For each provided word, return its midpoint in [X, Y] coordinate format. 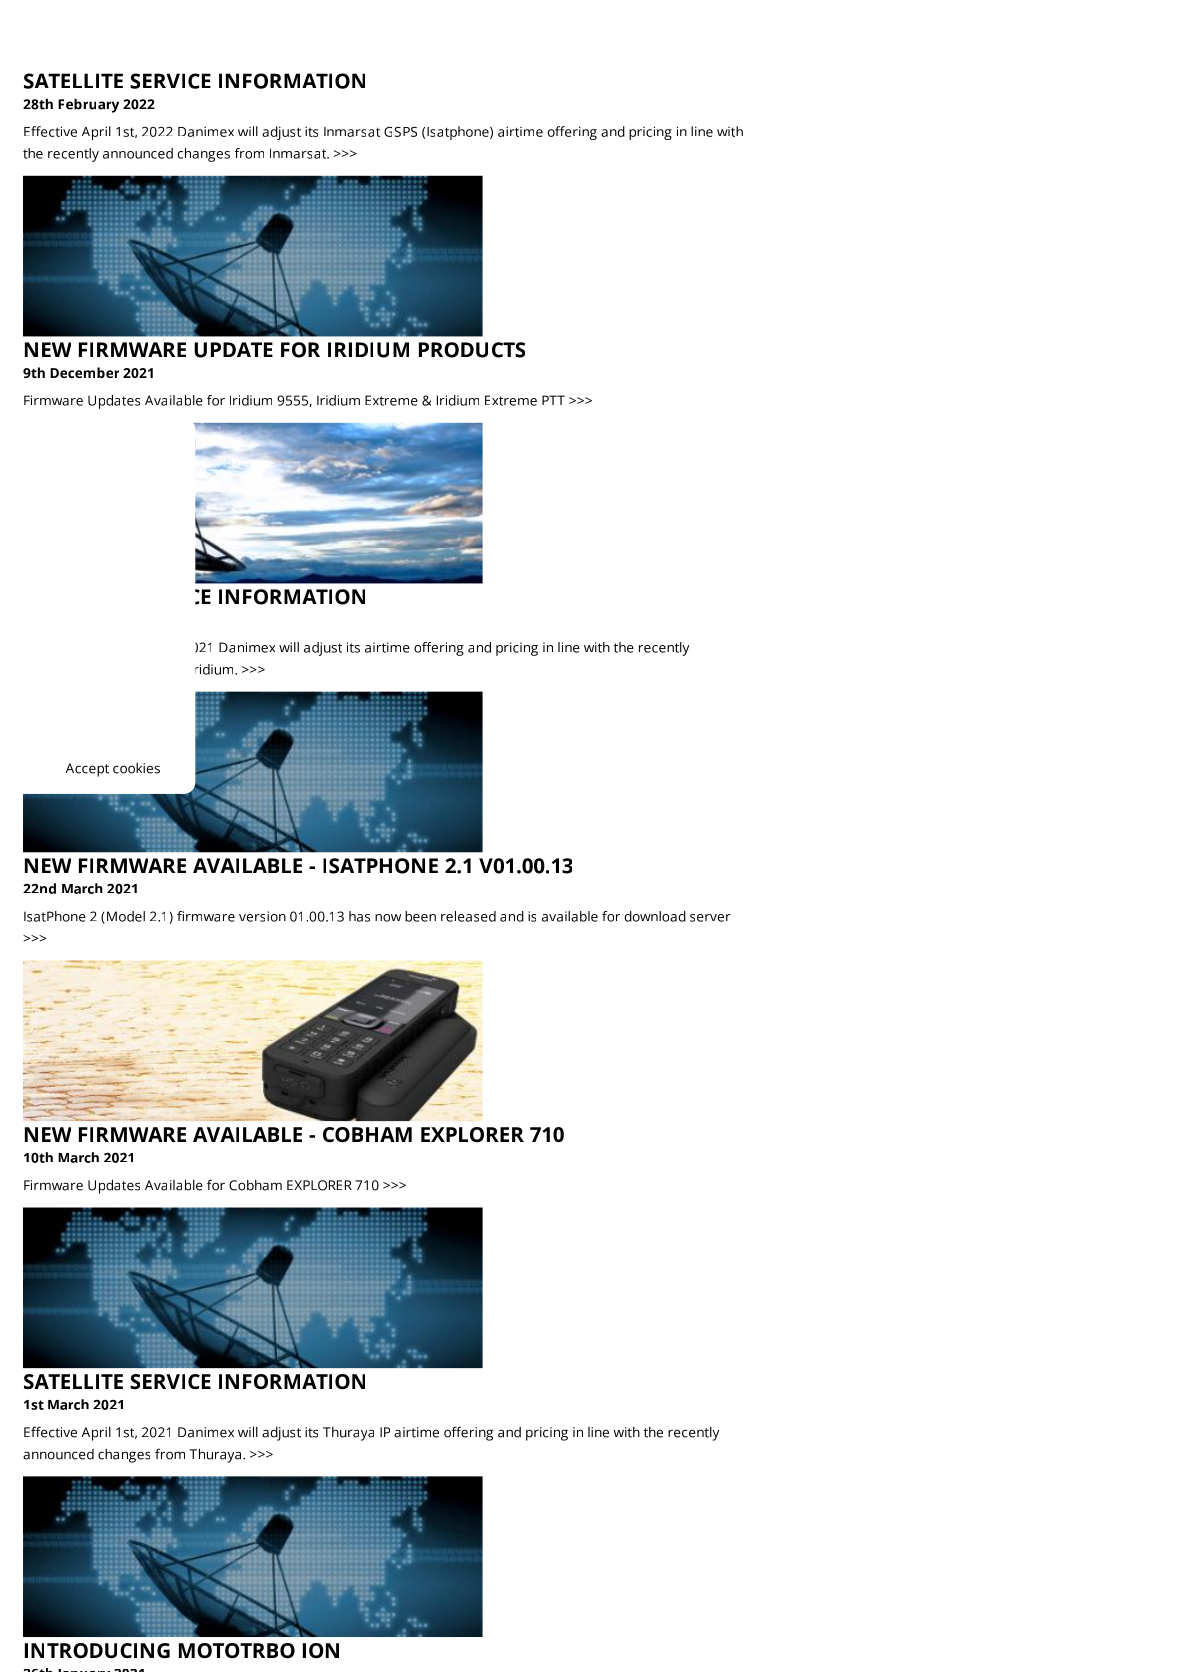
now [388, 918]
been [420, 916]
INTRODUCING [97, 1650]
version [262, 916]
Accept [87, 770]
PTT [553, 400]
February [88, 105]
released [468, 916]
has [359, 916]
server [710, 918]
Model [126, 916]
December [84, 372]
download [655, 916]
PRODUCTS [472, 350]
